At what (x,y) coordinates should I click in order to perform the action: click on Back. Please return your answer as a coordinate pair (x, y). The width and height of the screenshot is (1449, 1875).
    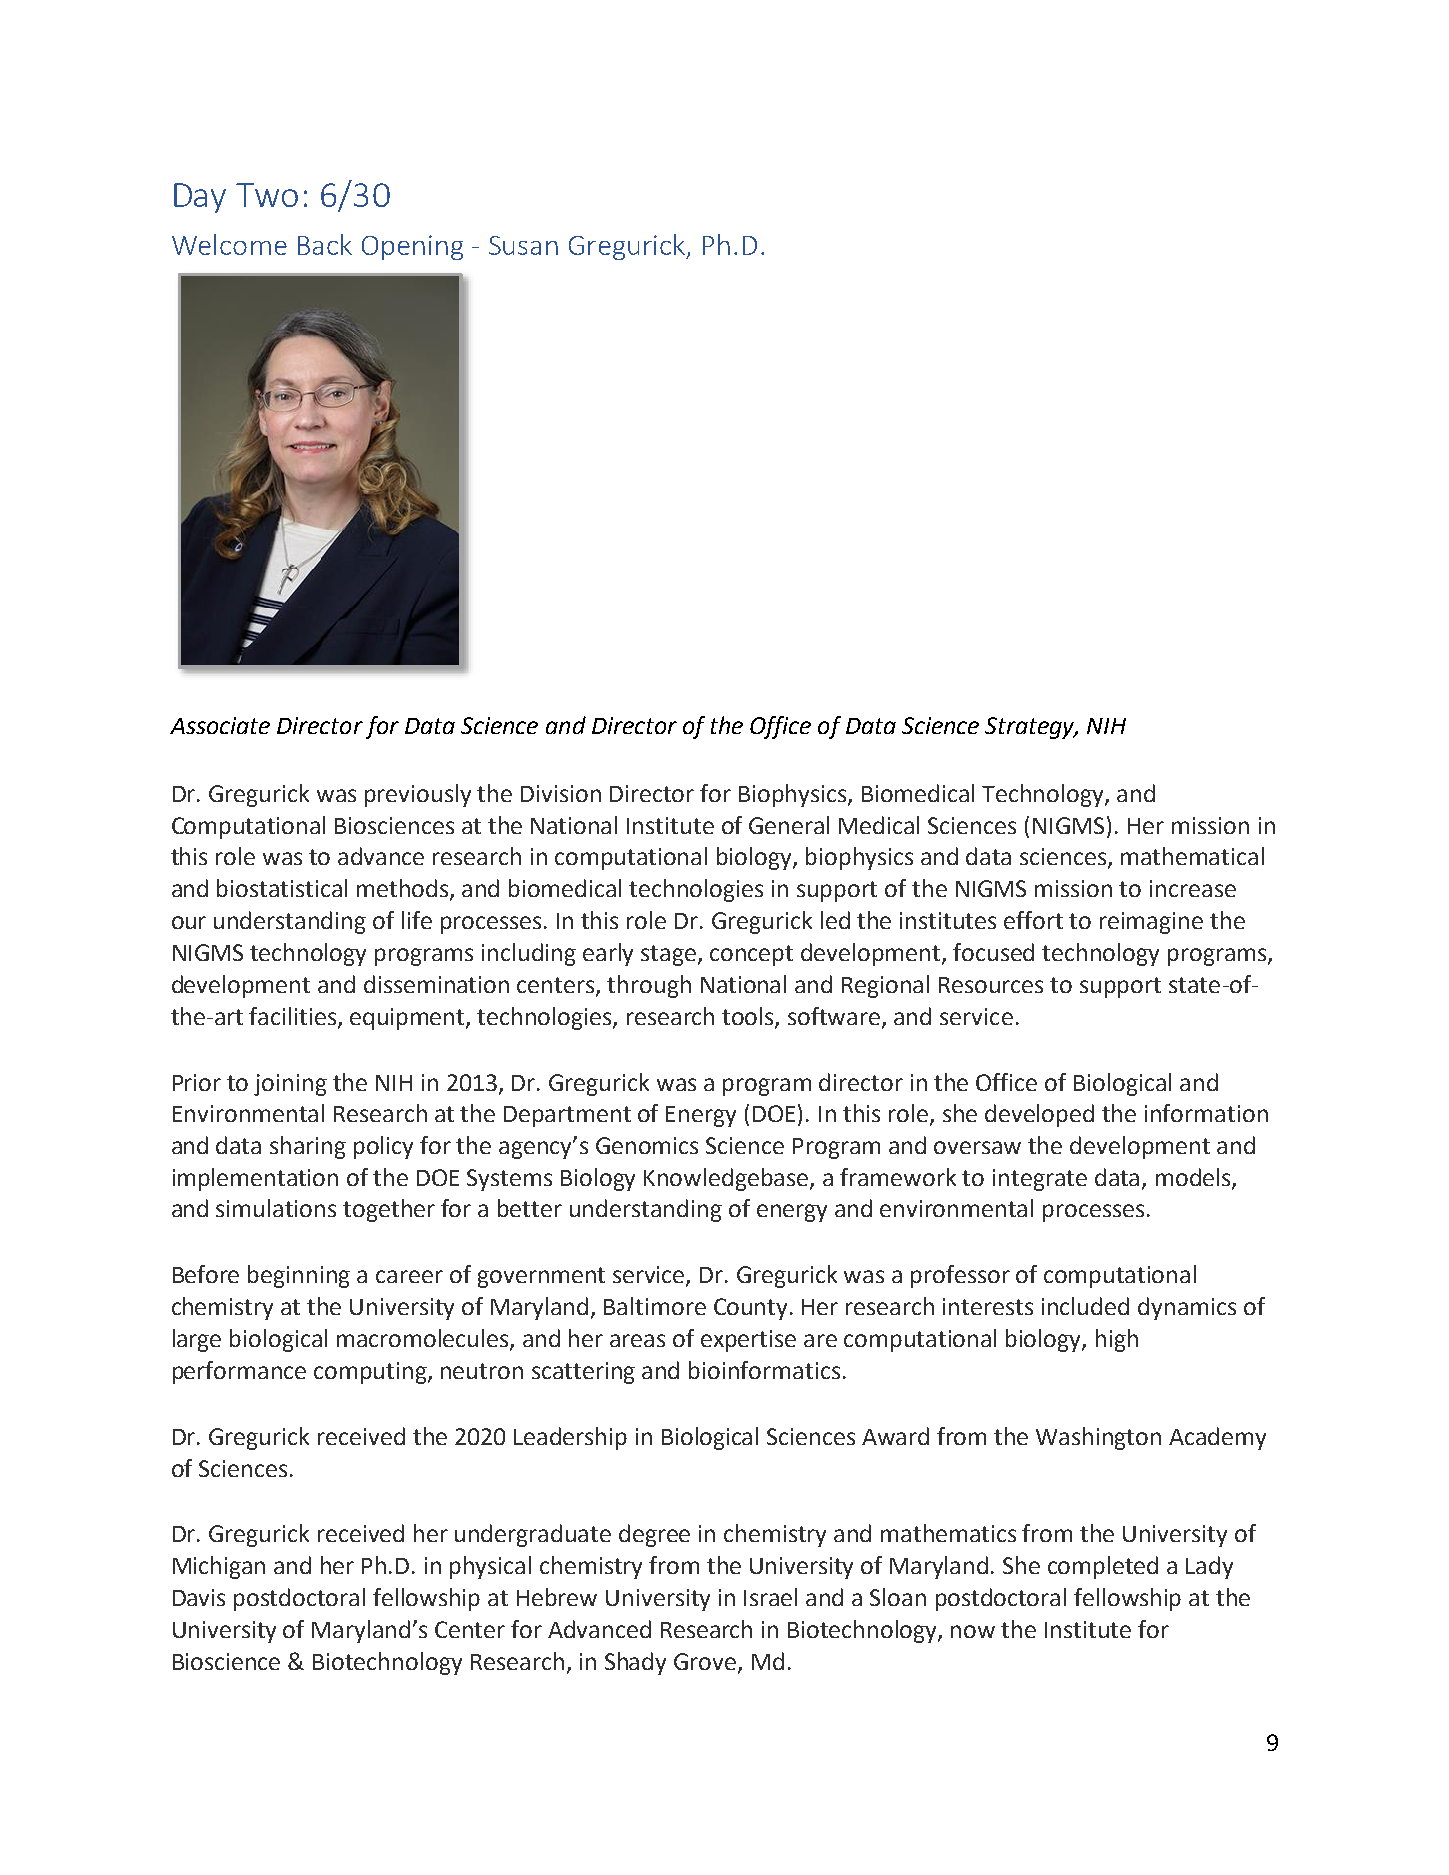
    Looking at the image, I should click on (325, 244).
